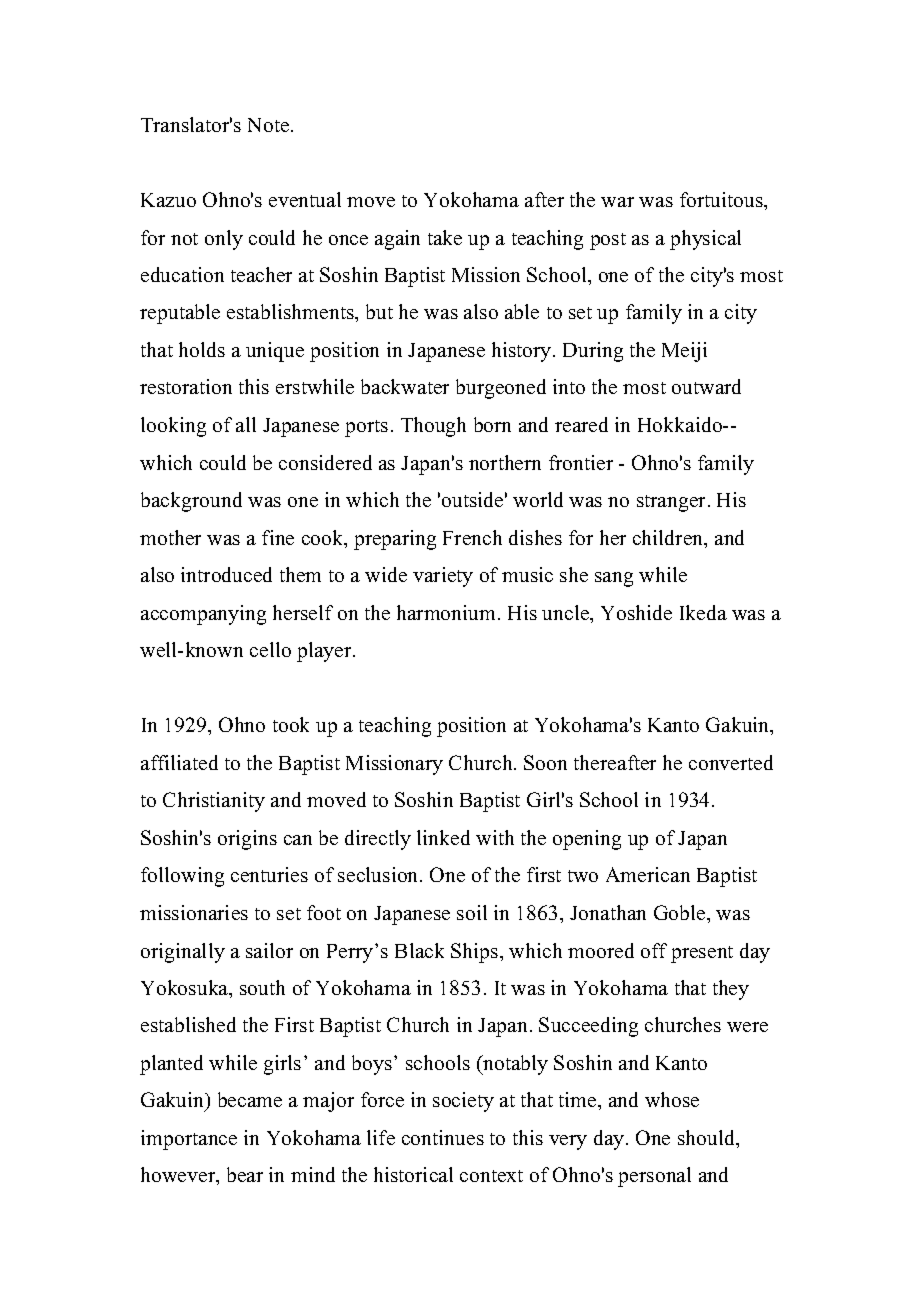 The height and width of the screenshot is (1308, 924). What do you see at coordinates (270, 125) in the screenshot?
I see `Note` at bounding box center [270, 125].
